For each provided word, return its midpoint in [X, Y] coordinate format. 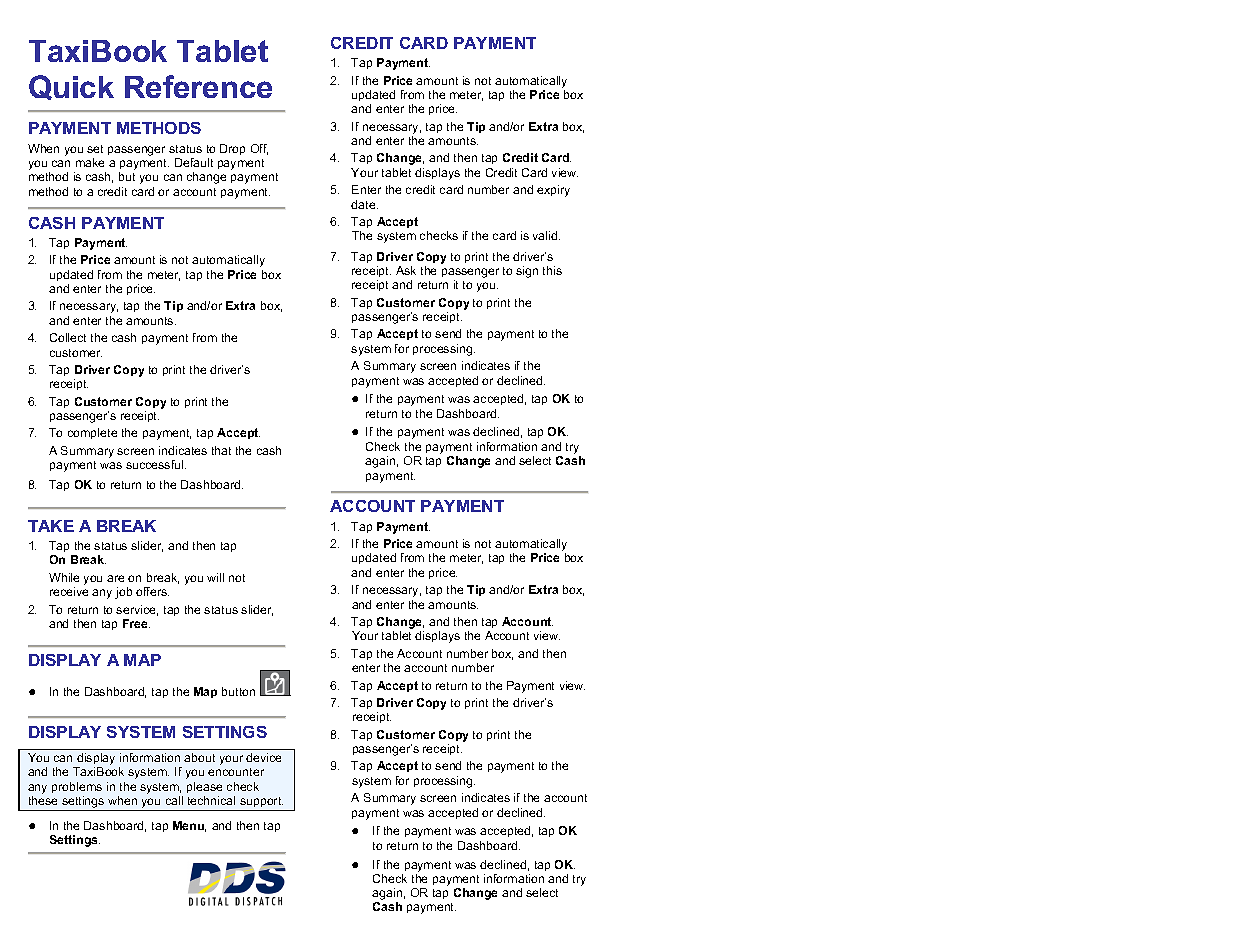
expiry [553, 191]
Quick [71, 87]
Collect [68, 337]
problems [77, 787]
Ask [406, 270]
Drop [232, 149]
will [215, 577]
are [115, 578]
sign [527, 272]
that [221, 450]
